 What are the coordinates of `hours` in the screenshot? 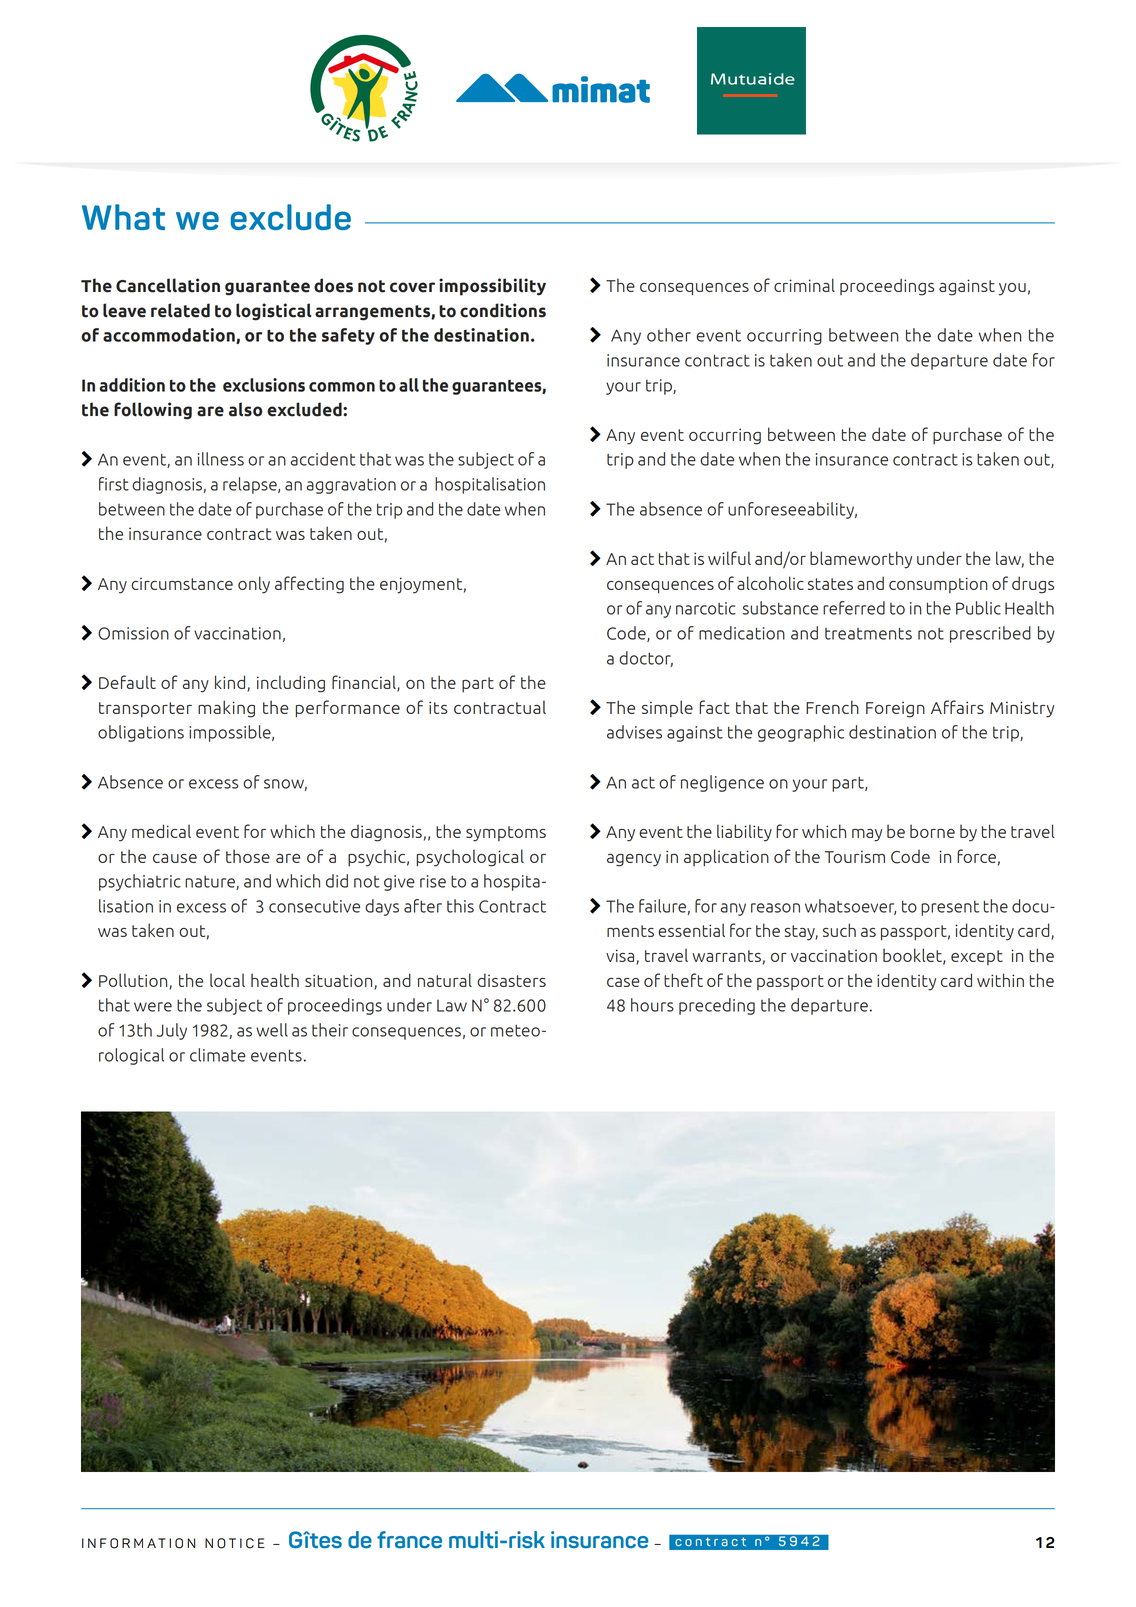 It's located at (652, 1005).
